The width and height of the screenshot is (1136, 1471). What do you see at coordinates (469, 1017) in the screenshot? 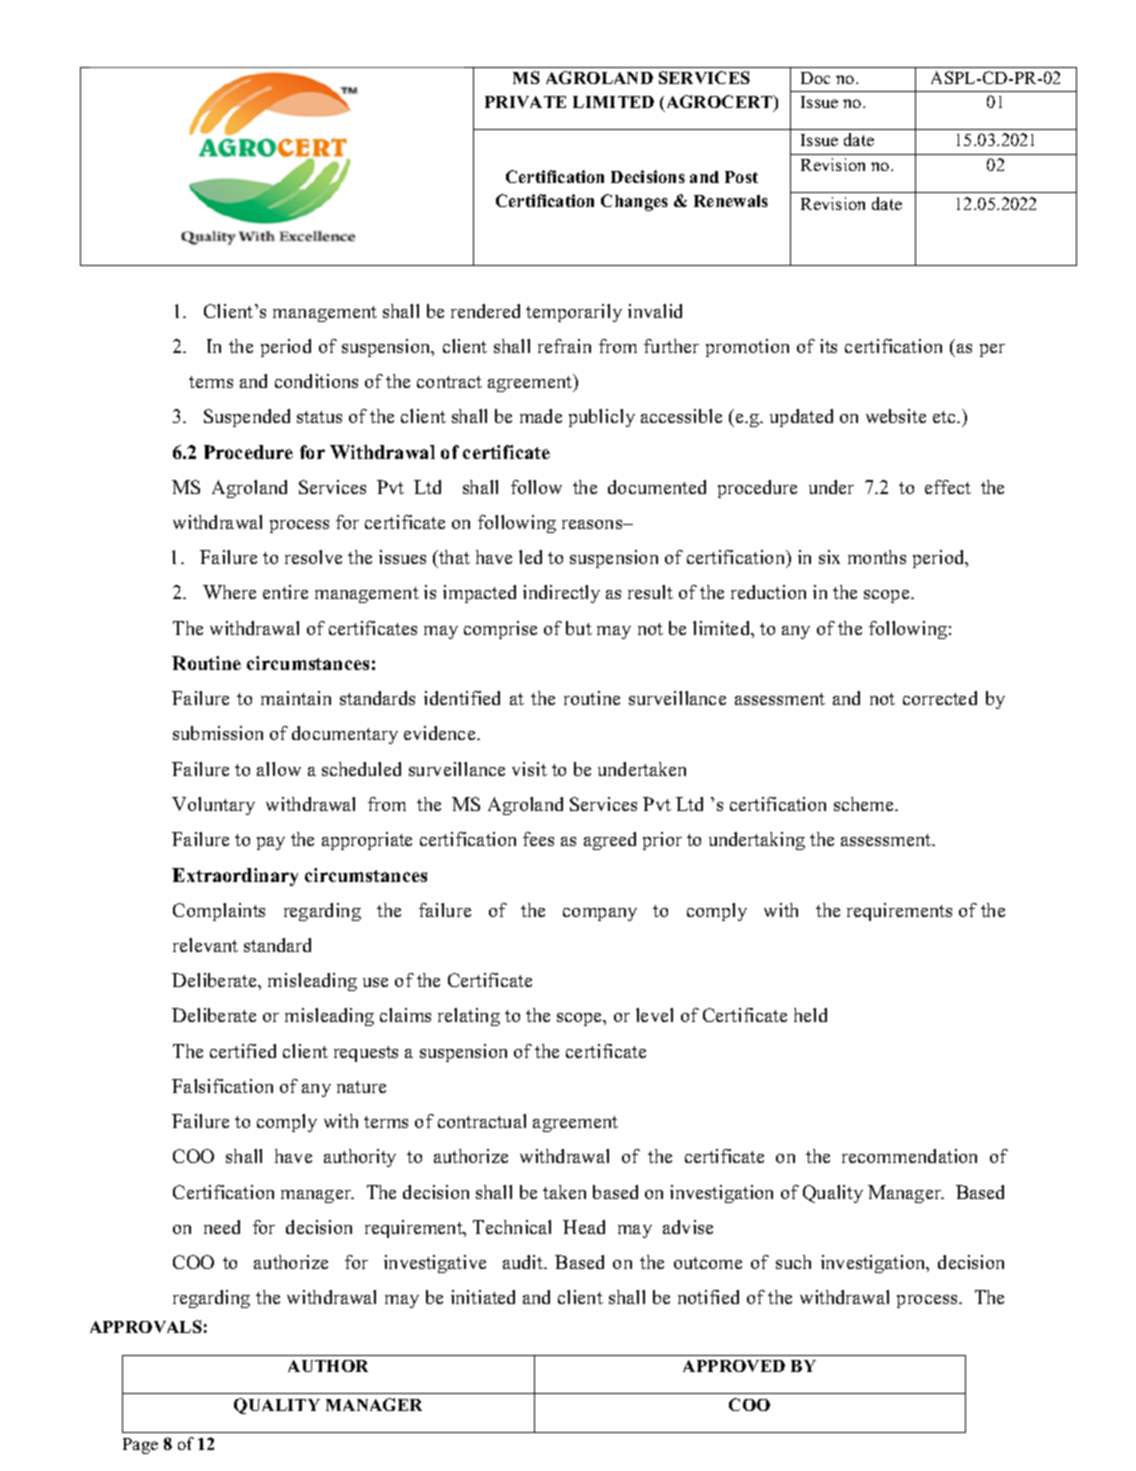
I see `relating` at bounding box center [469, 1017].
